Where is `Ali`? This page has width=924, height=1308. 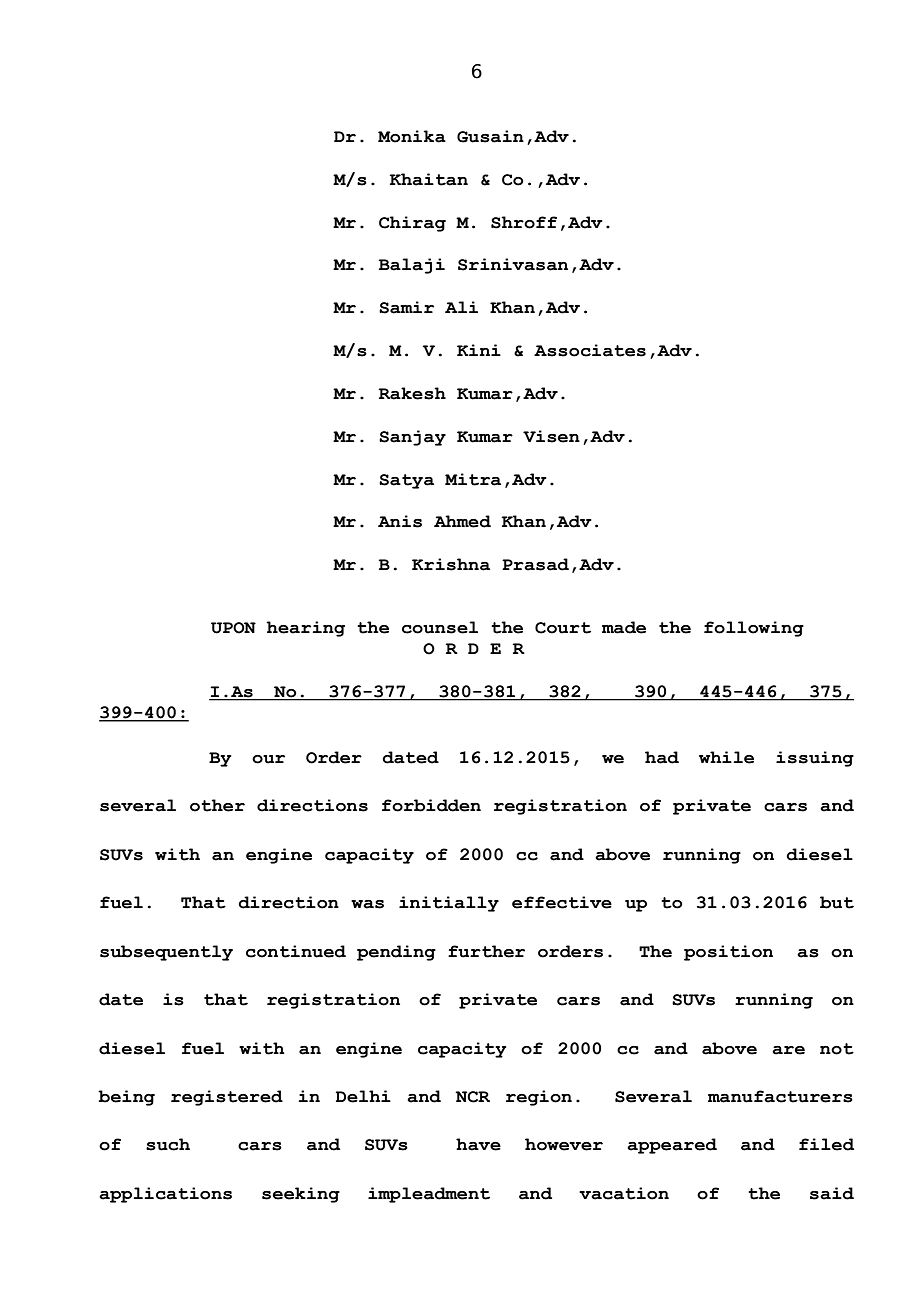
Ali is located at coordinates (461, 307).
